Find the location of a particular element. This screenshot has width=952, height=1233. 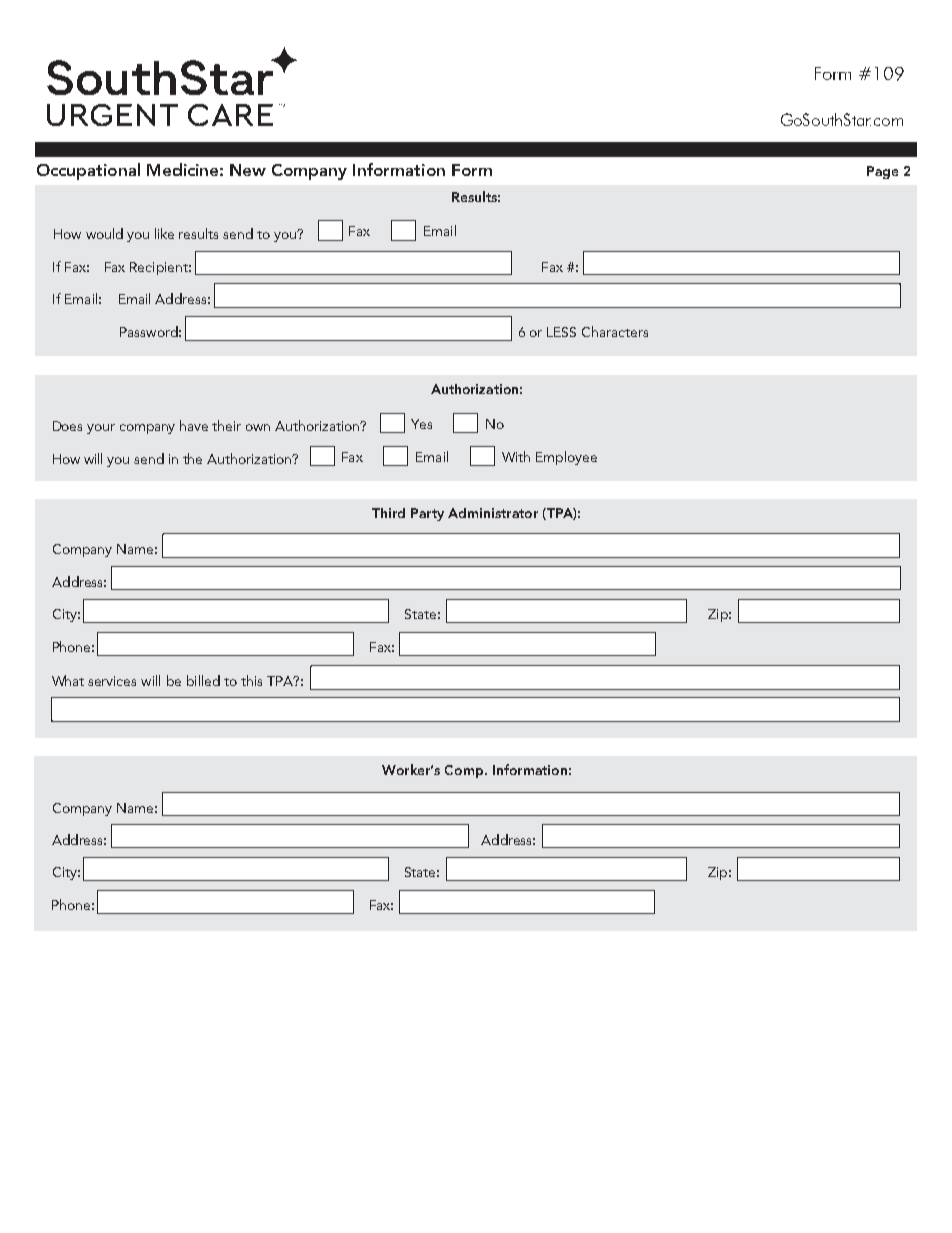

Occupational is located at coordinates (88, 171).
